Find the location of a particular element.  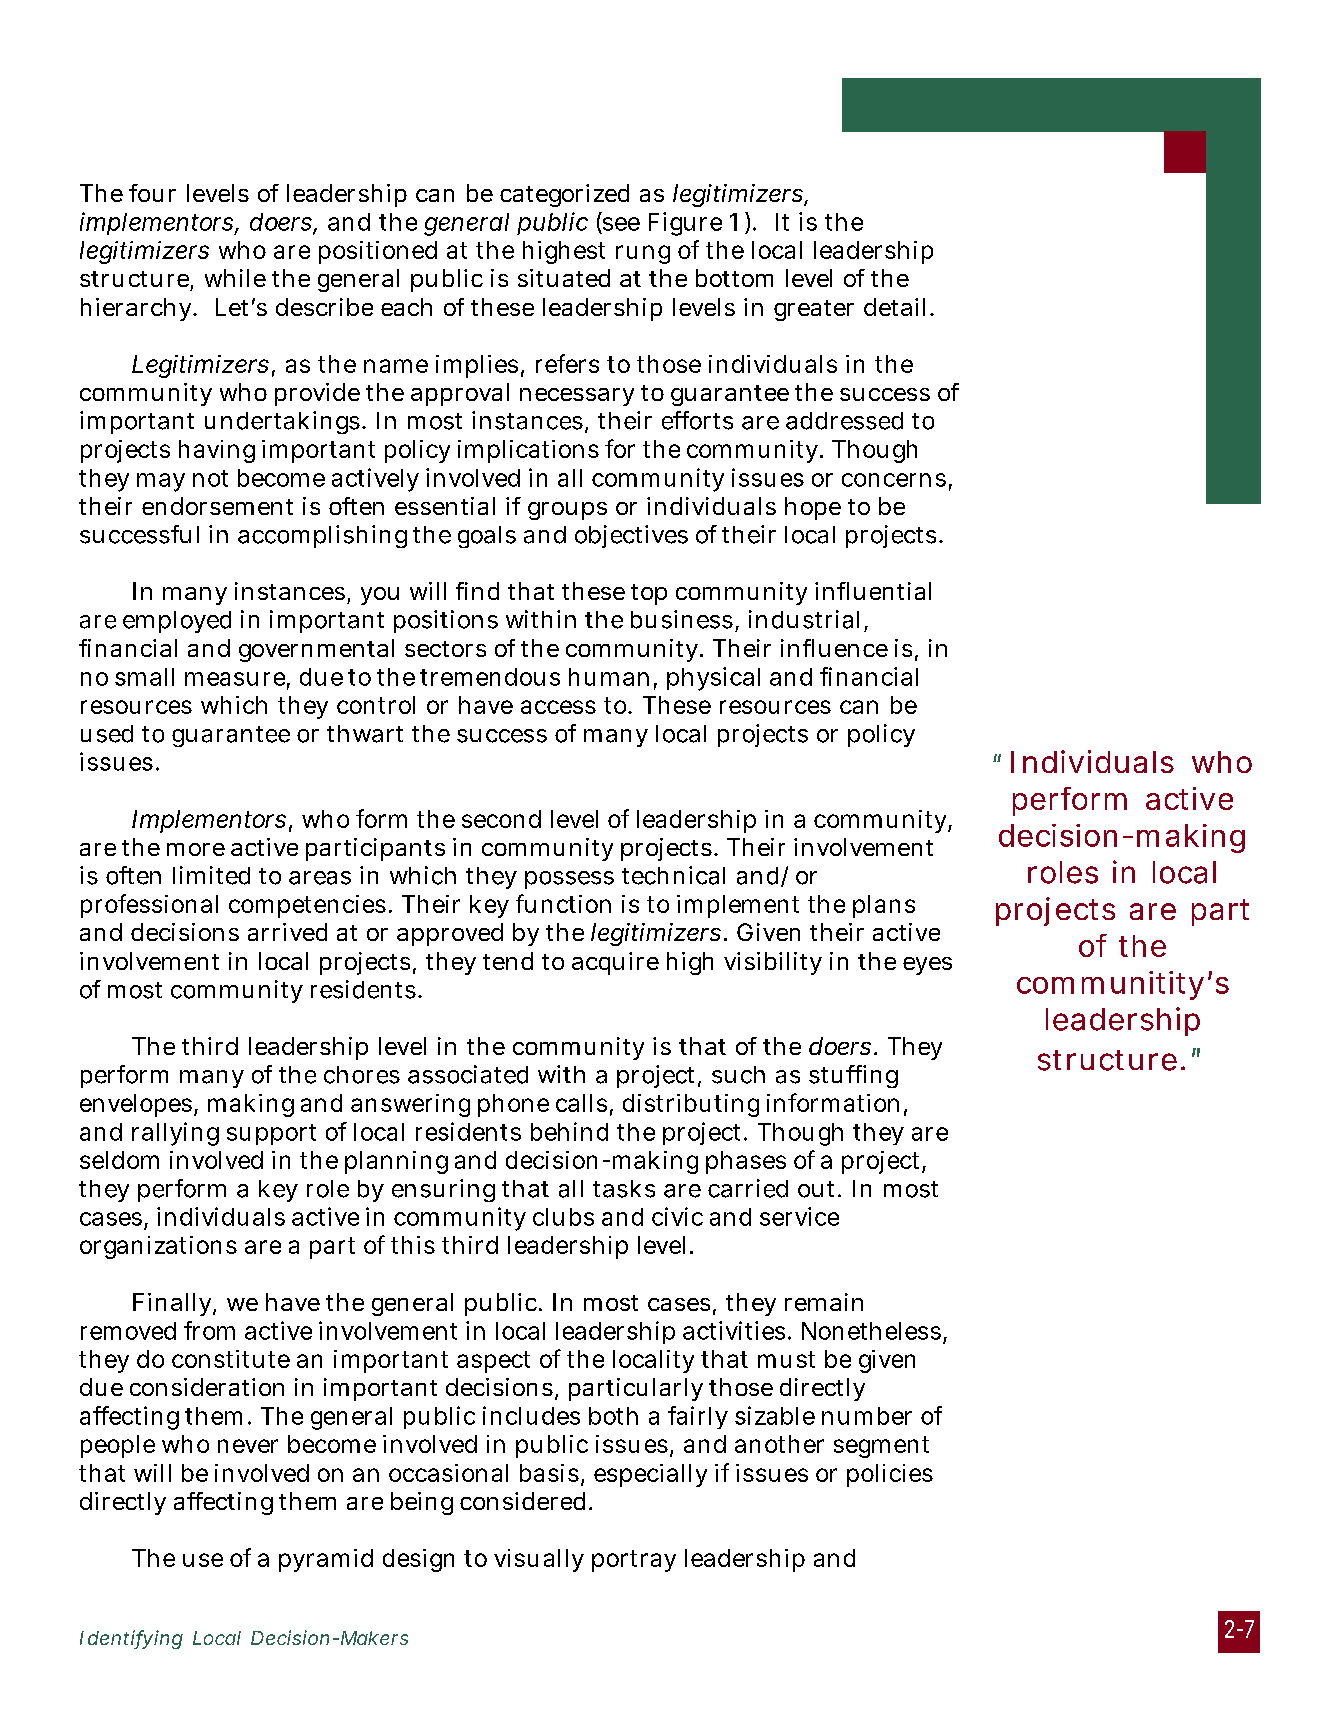

never is located at coordinates (248, 1446).
